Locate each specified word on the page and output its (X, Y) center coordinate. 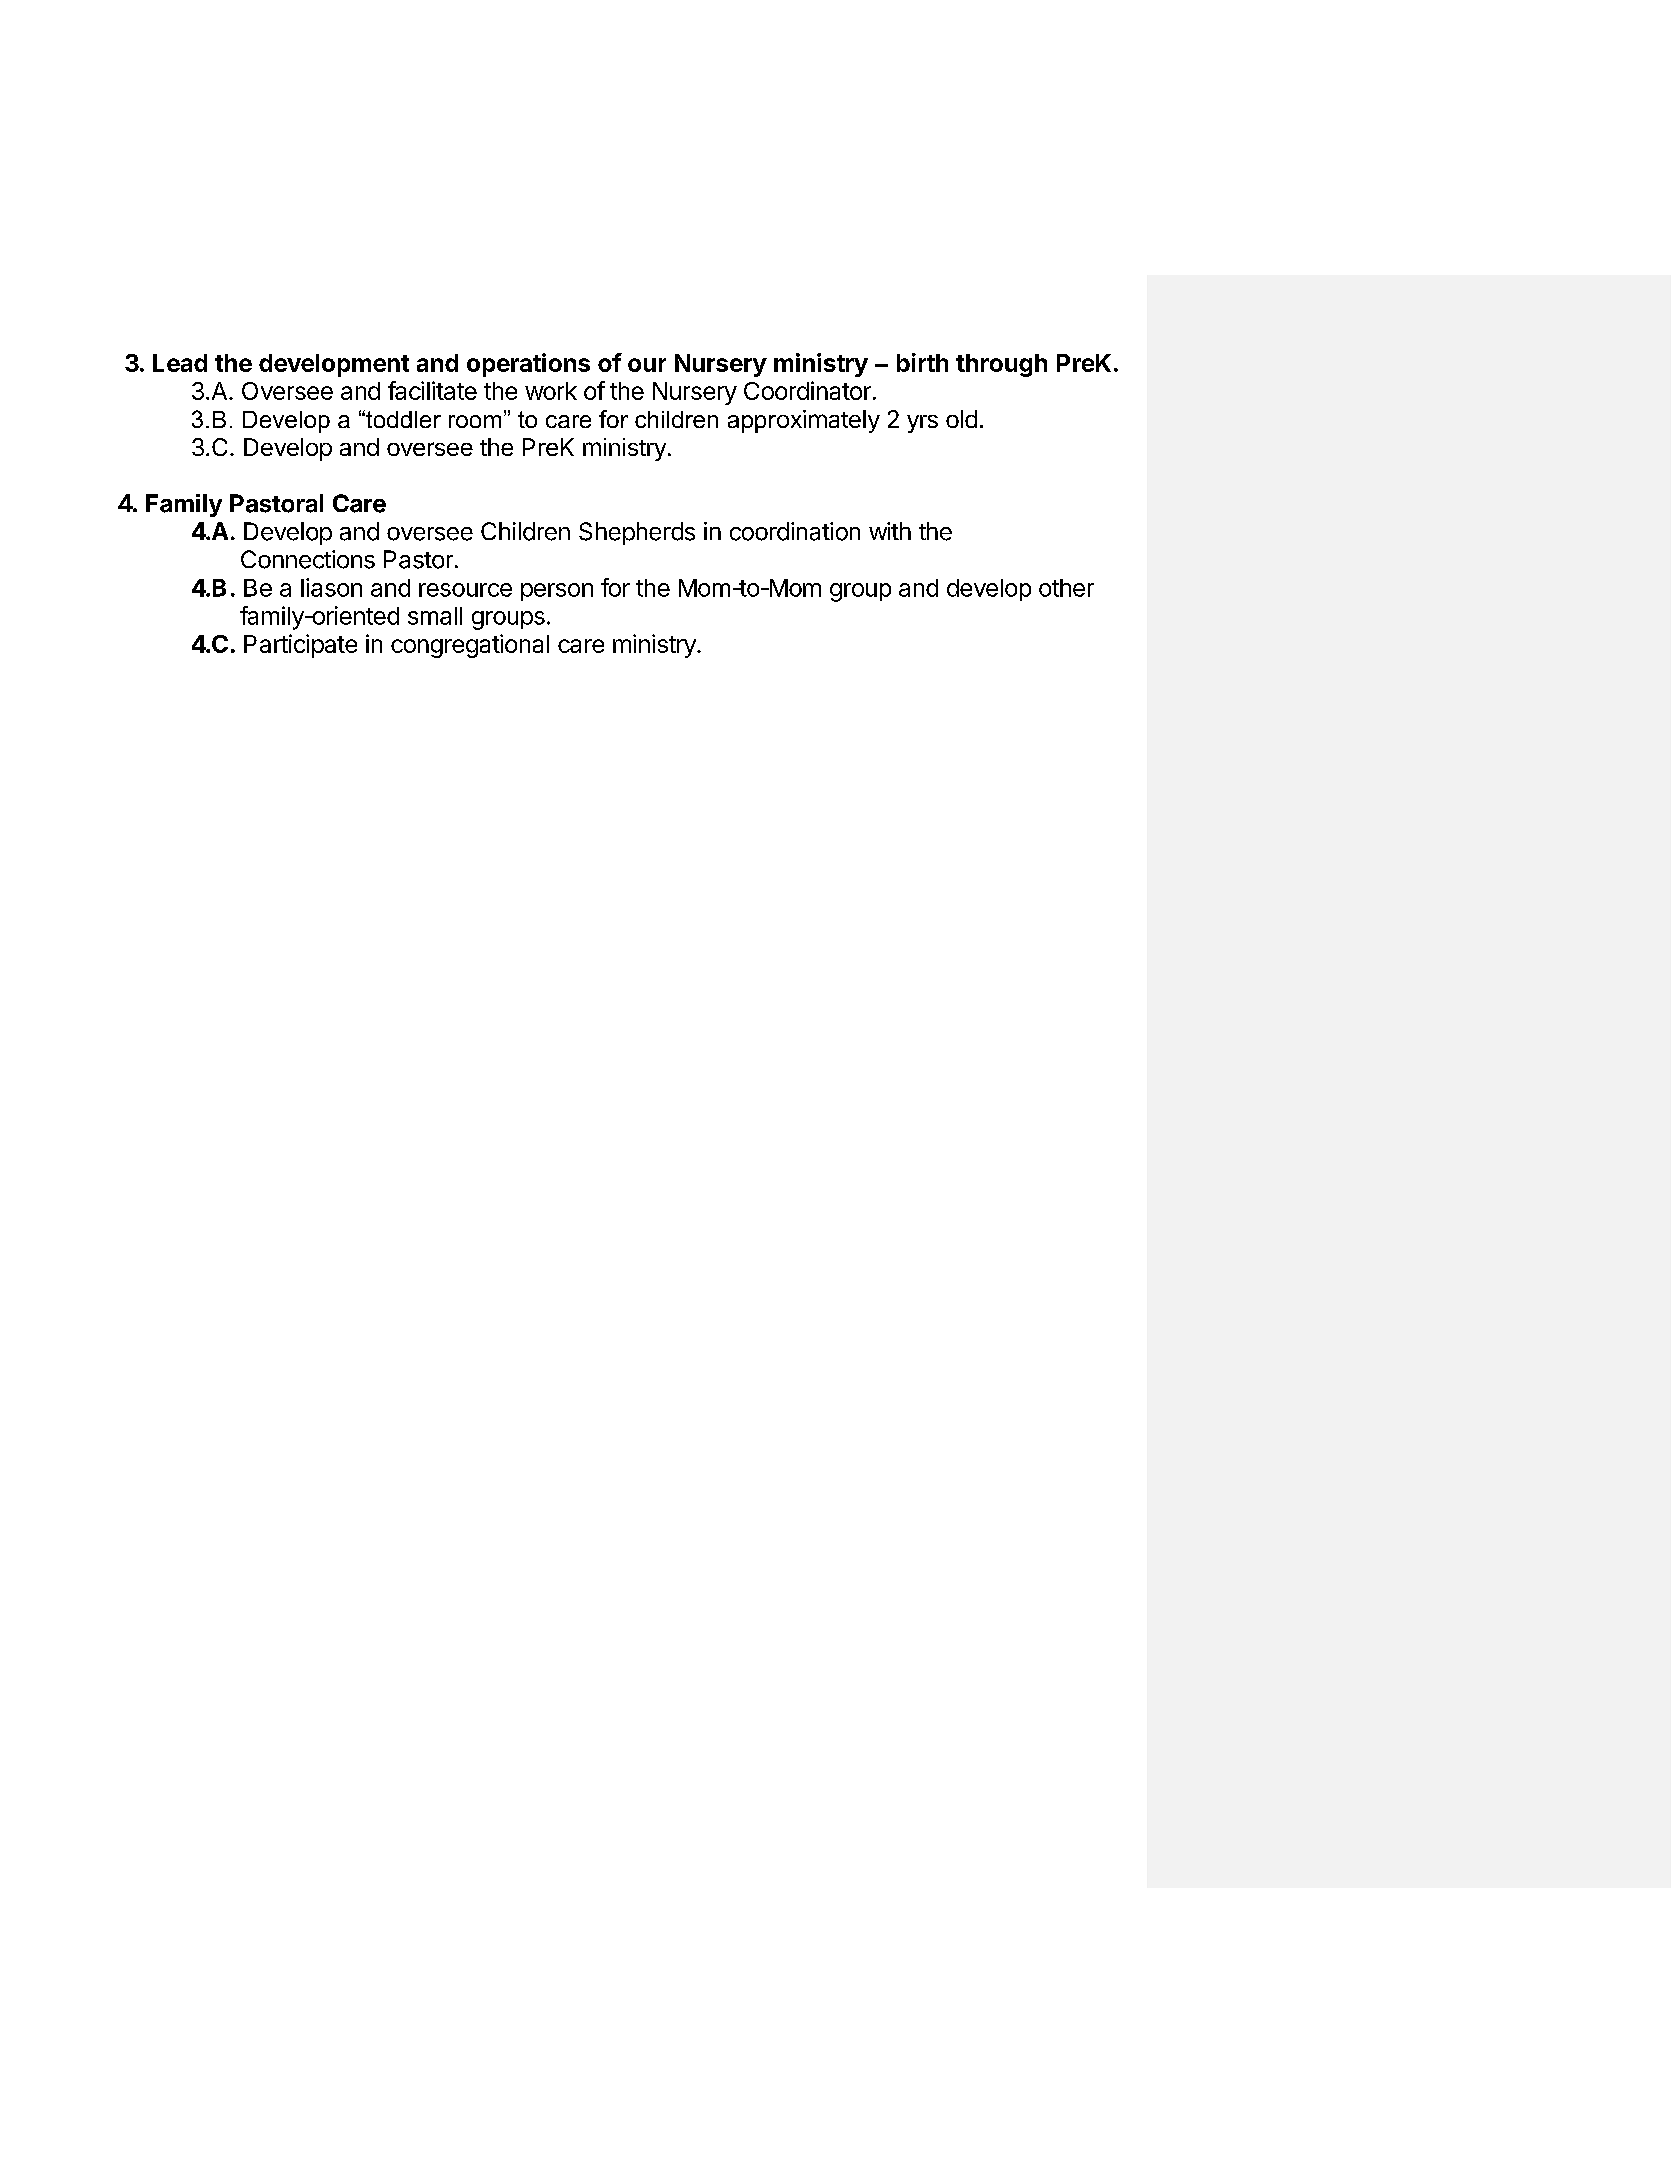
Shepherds (637, 533)
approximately (804, 421)
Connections (308, 559)
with (890, 531)
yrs (922, 424)
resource (465, 590)
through (1001, 365)
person (557, 592)
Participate (300, 646)
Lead (180, 363)
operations (528, 365)
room (475, 421)
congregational (470, 646)
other (1066, 588)
